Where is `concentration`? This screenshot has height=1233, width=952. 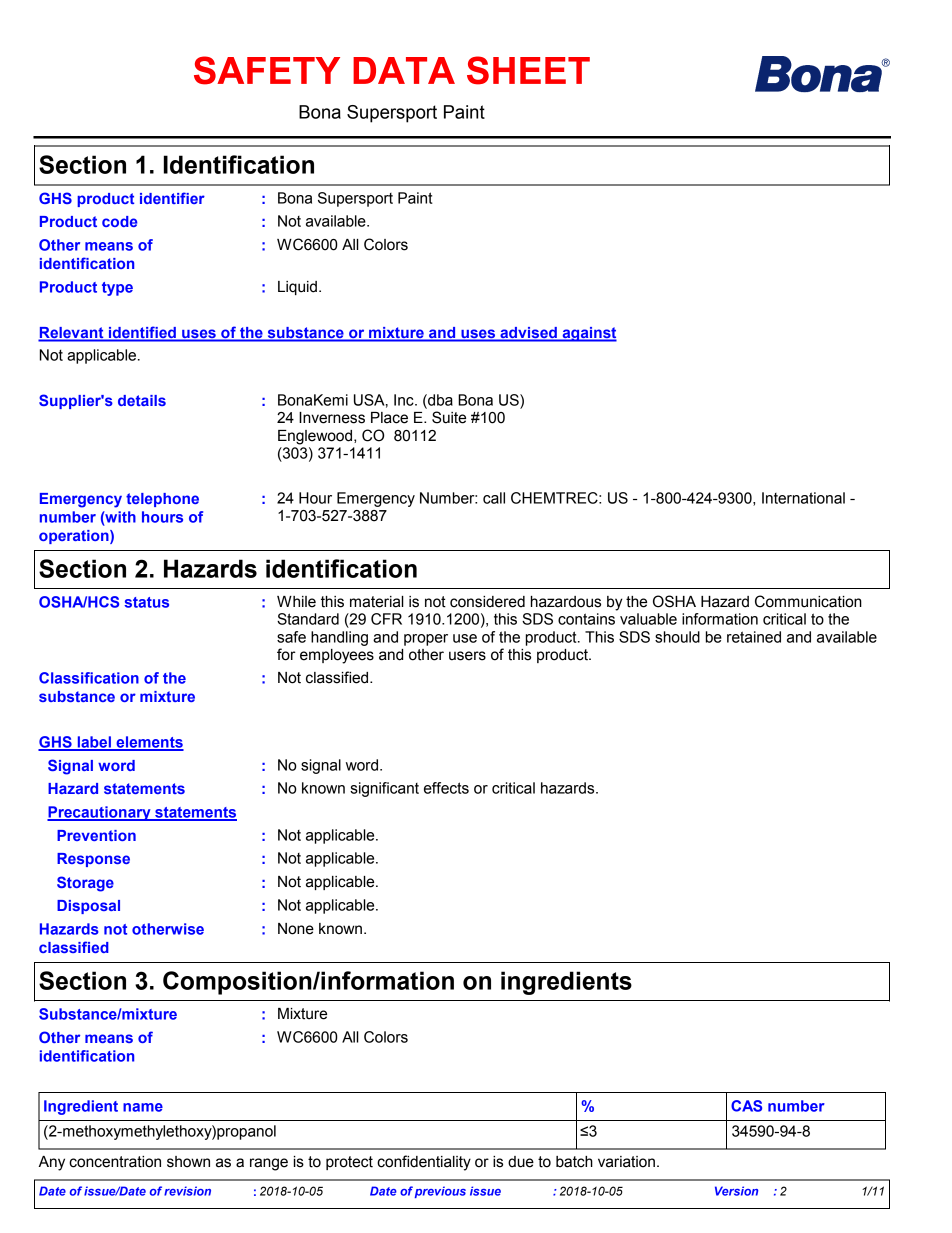 concentration is located at coordinates (115, 1162).
